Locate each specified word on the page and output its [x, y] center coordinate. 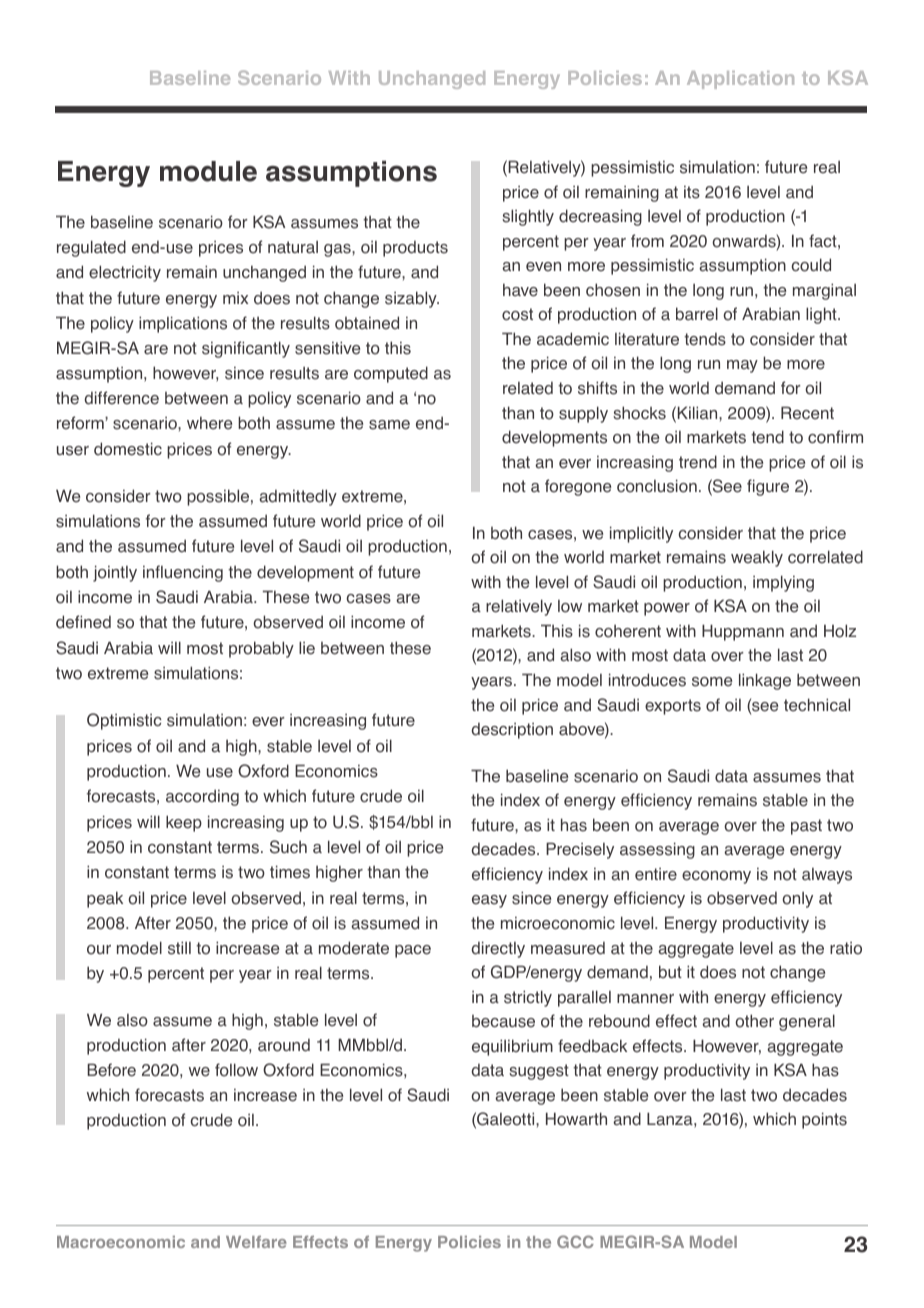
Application [740, 80]
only [797, 900]
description [512, 731]
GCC [575, 1241]
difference [121, 398]
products [415, 249]
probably [261, 649]
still [179, 948]
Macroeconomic [121, 1242]
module [208, 171]
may [742, 366]
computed [391, 374]
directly [498, 949]
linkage [765, 681]
